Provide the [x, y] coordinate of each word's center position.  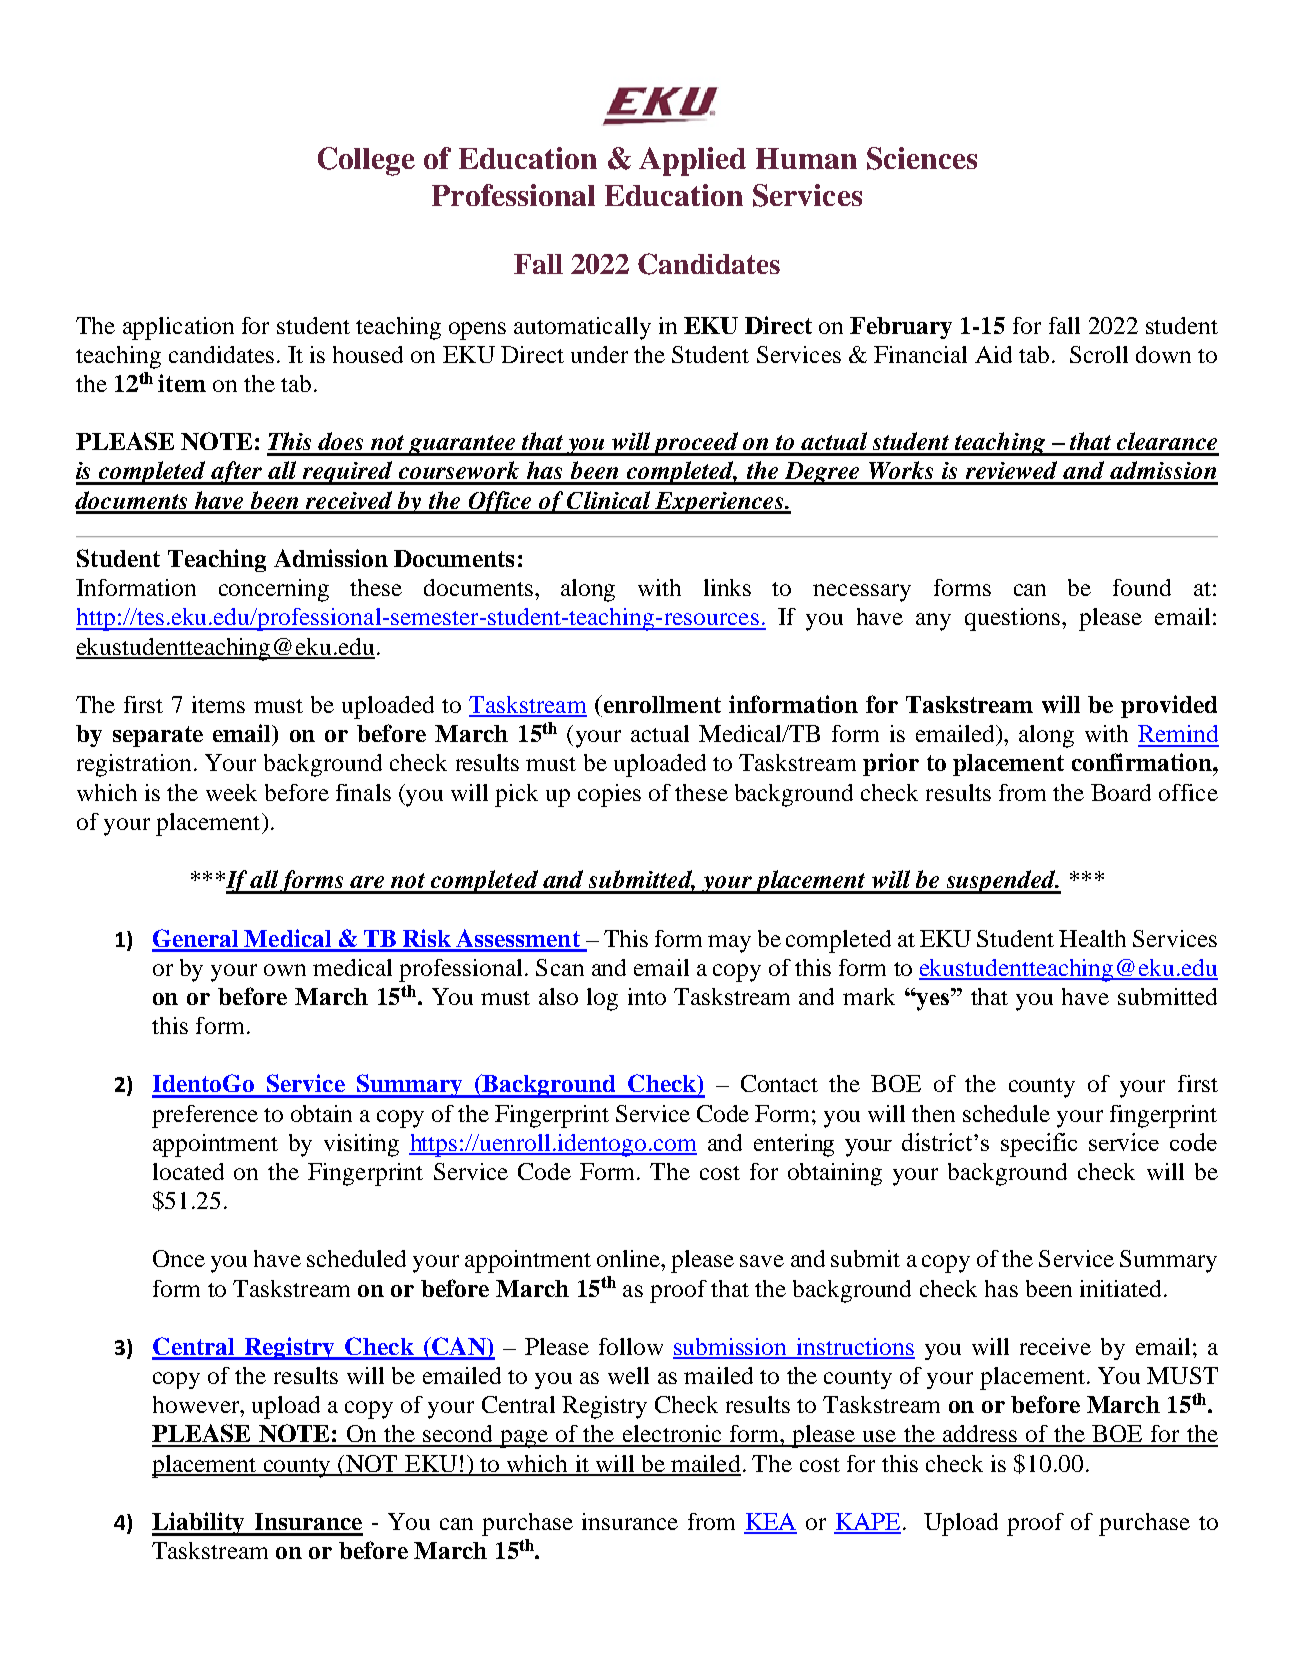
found [1142, 587]
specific [1039, 1145]
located [188, 1171]
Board [1121, 792]
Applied [692, 161]
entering [794, 1145]
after [237, 473]
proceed [696, 444]
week [231, 792]
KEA [770, 1523]
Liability [199, 1524]
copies [609, 795]
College [366, 161]
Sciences [922, 158]
